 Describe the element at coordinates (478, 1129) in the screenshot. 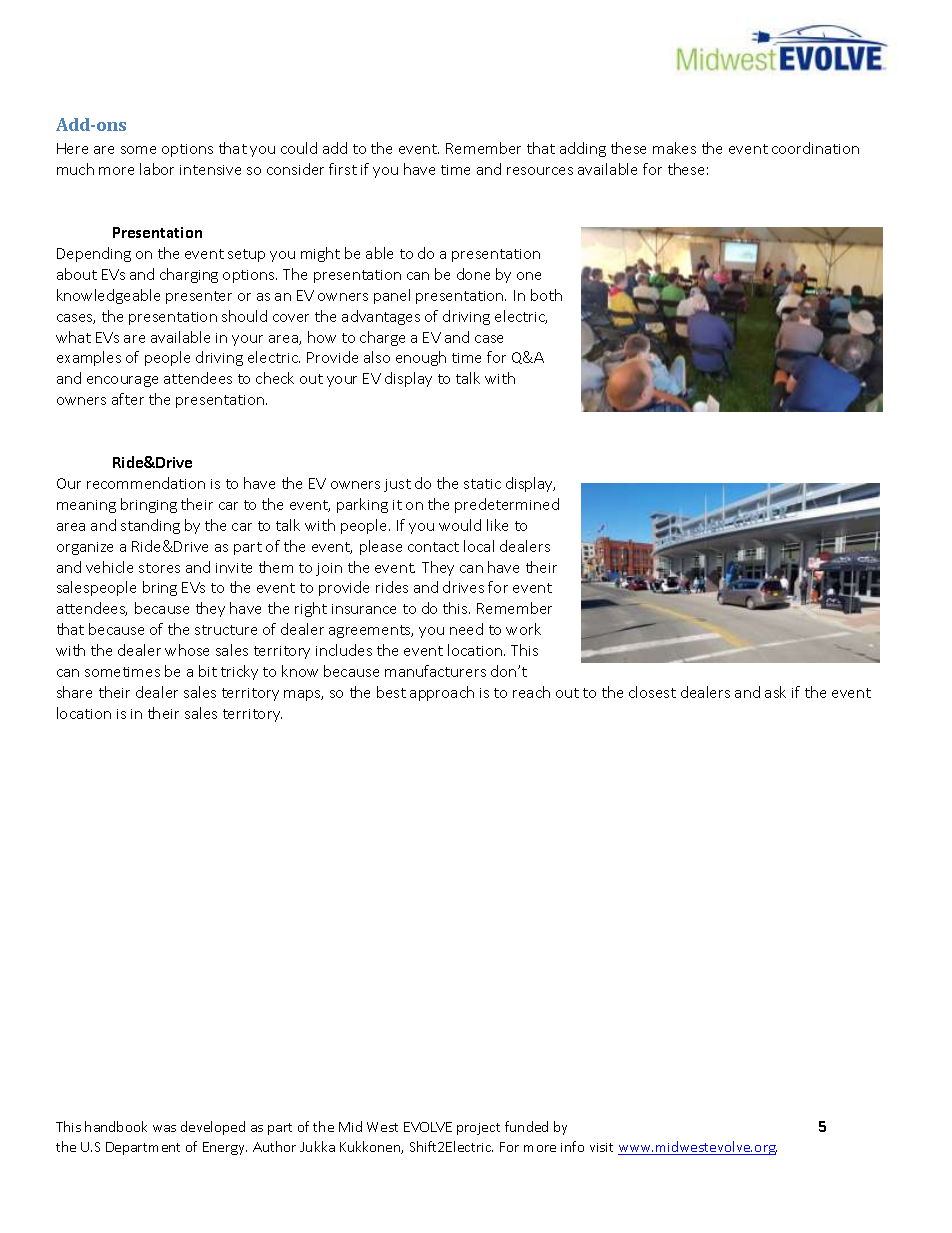

I see `project` at that location.
